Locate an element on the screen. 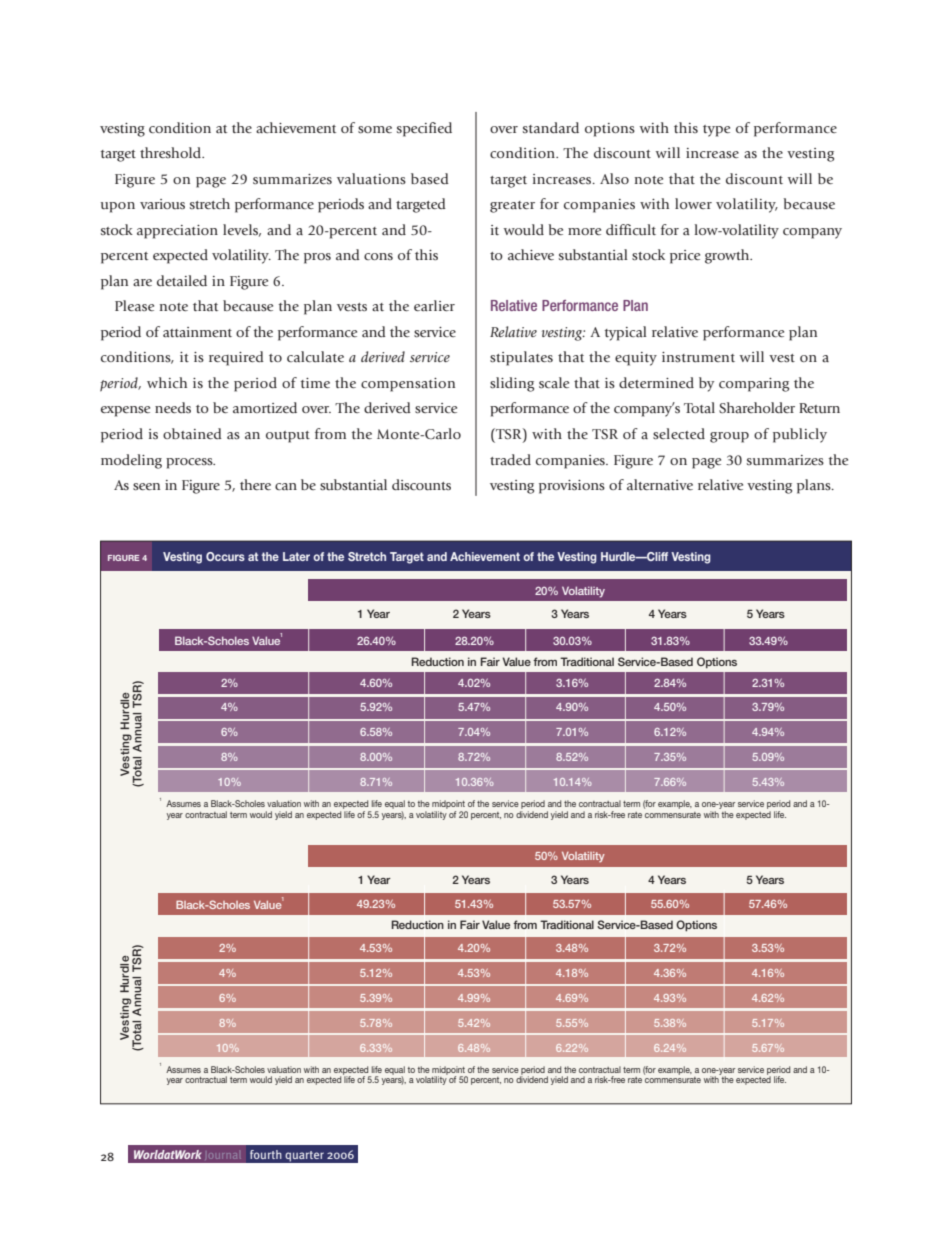  fourth is located at coordinates (266, 1154).
